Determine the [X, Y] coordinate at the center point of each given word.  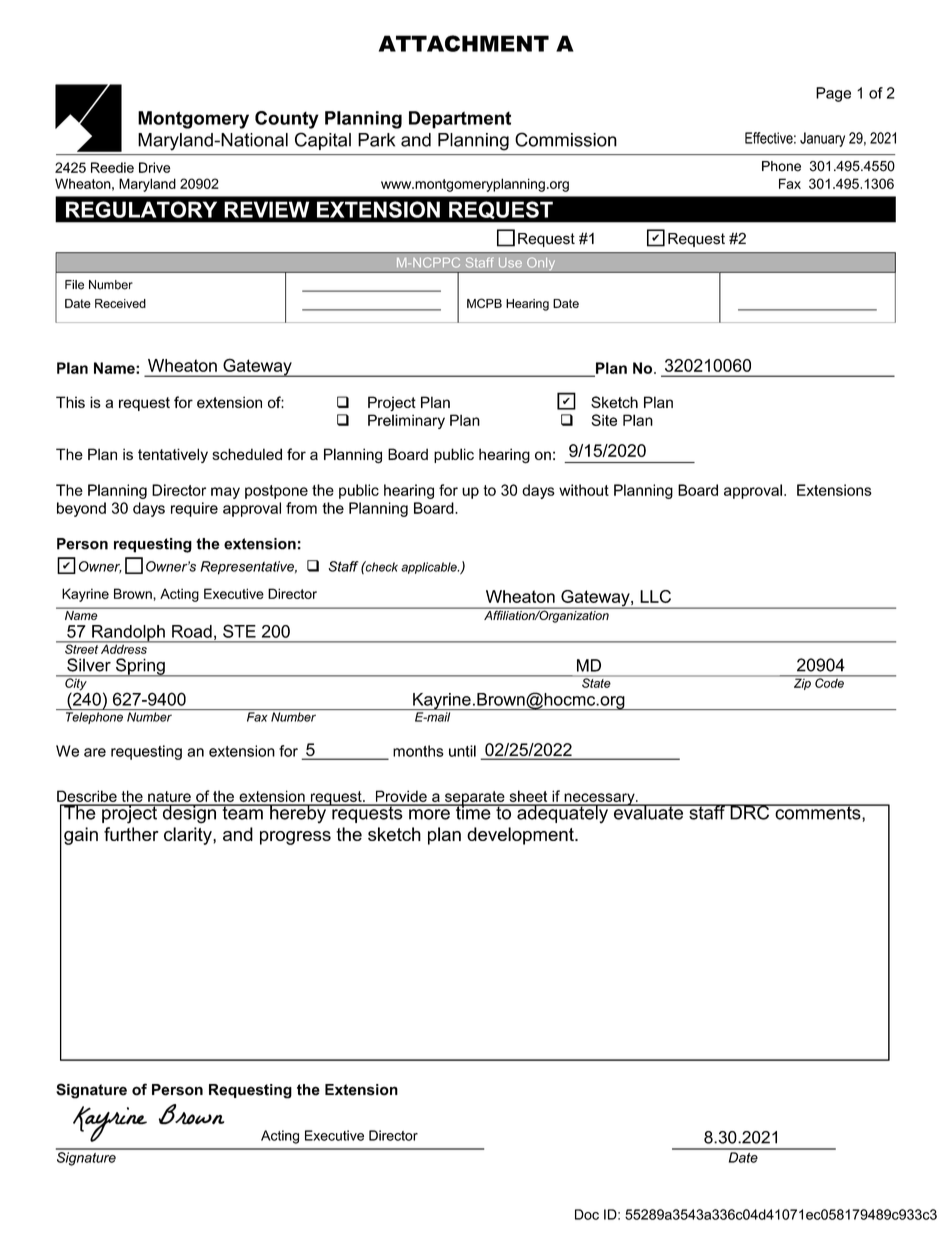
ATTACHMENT [464, 43]
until [462, 751]
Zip [802, 683]
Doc [587, 1214]
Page [833, 94]
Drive [154, 167]
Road [192, 631]
